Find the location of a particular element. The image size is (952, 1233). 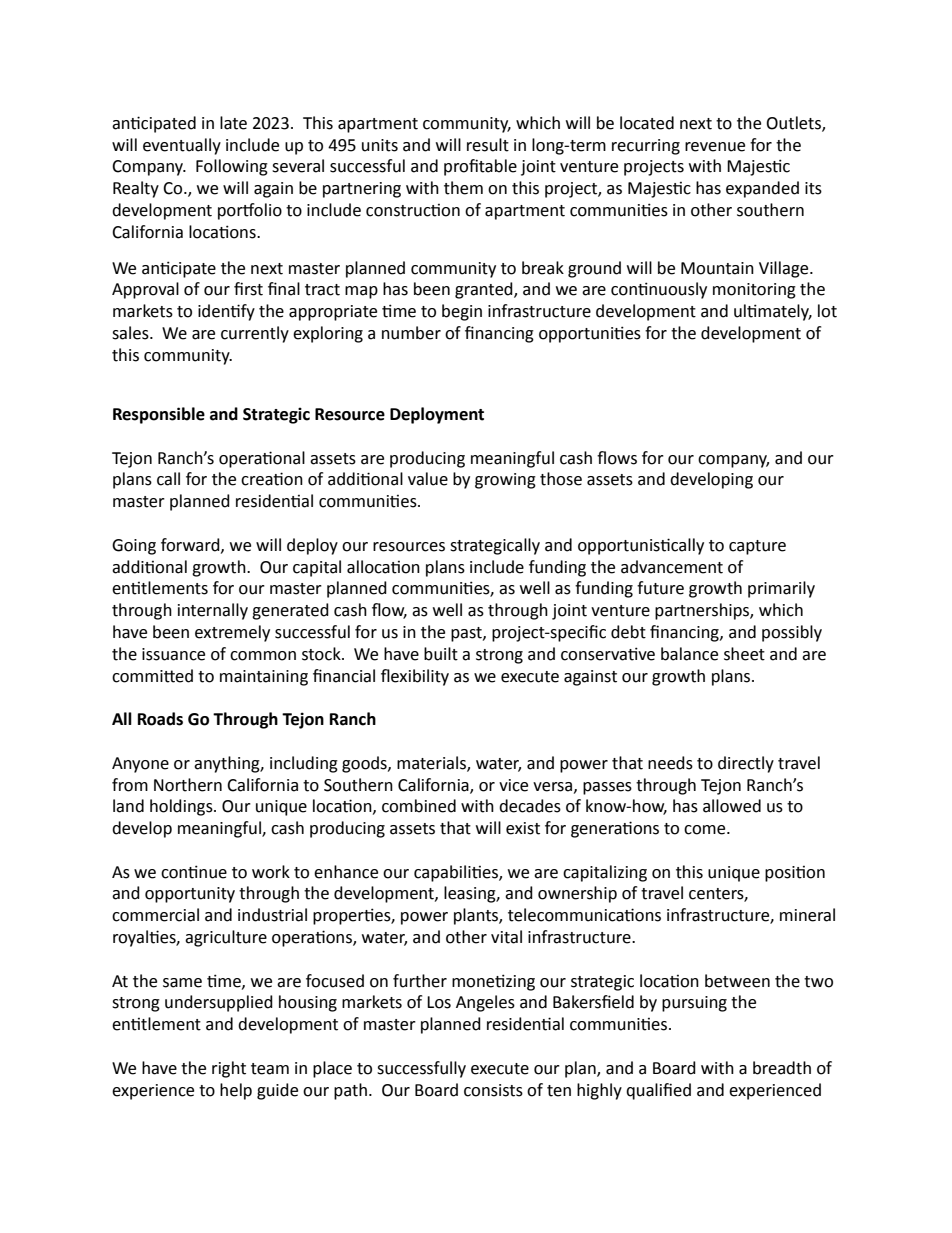

right is located at coordinates (229, 1069).
